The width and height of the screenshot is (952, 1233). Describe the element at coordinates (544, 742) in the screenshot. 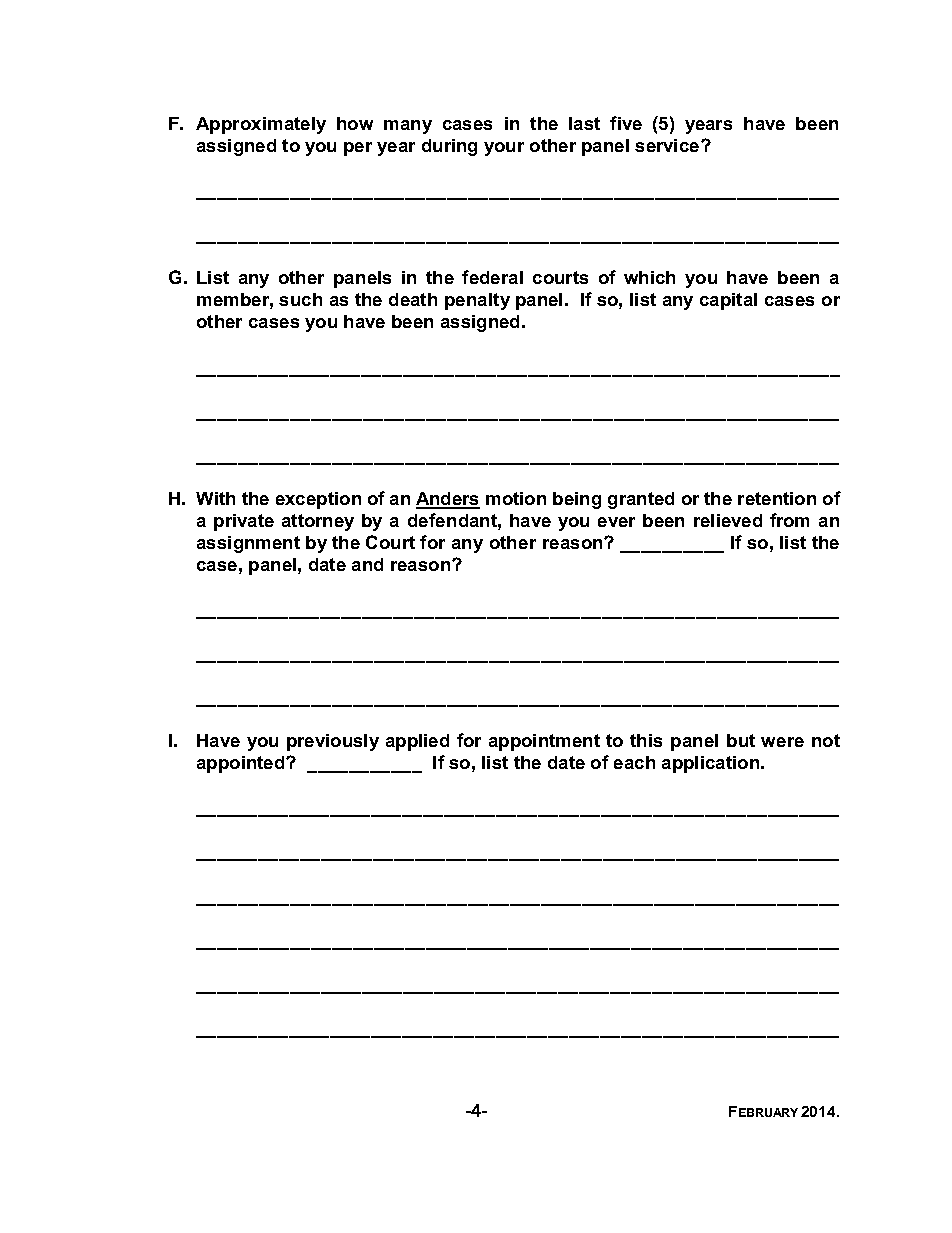

I see `appointment` at that location.
